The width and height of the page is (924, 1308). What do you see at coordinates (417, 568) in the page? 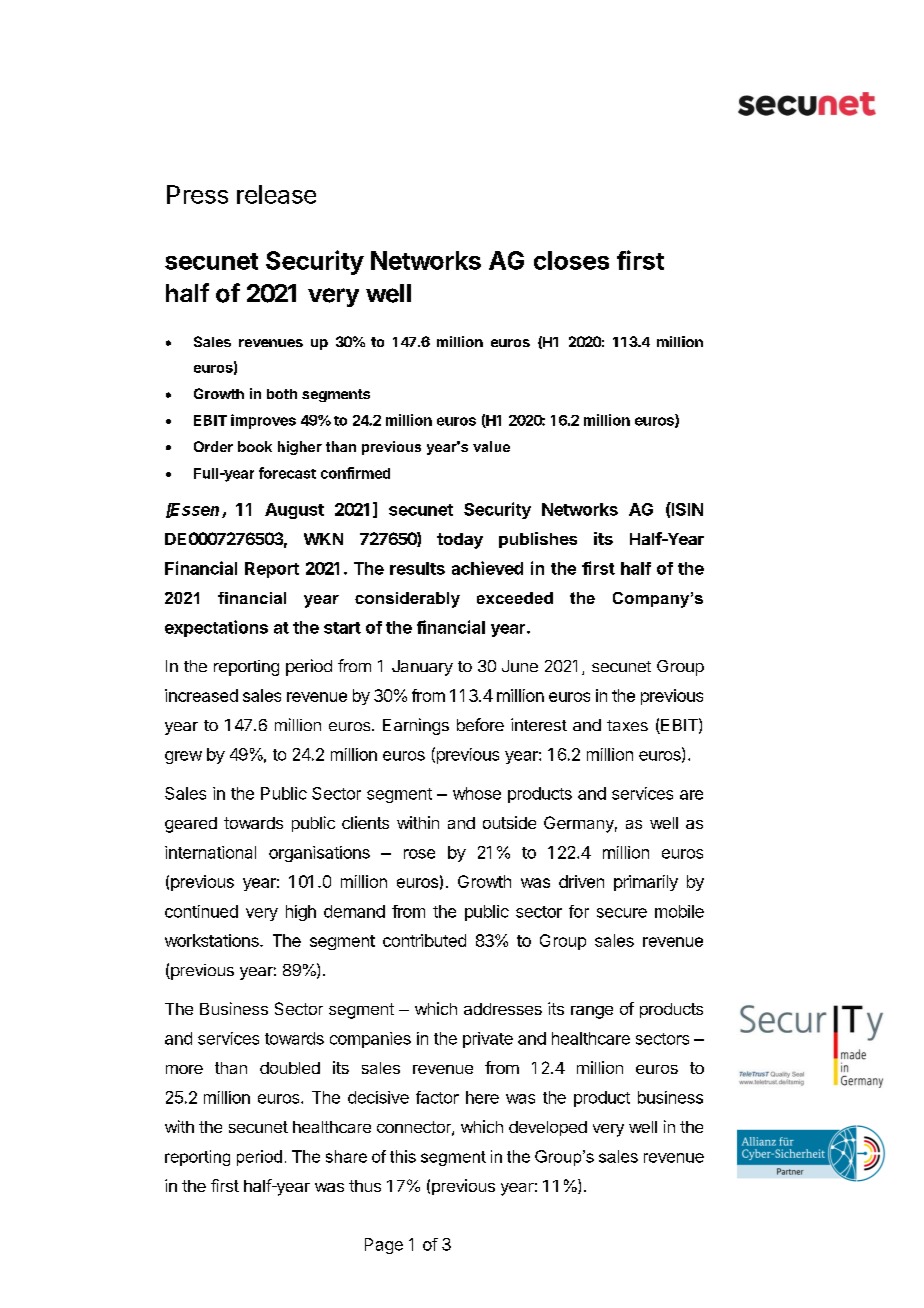
I see `results` at bounding box center [417, 568].
